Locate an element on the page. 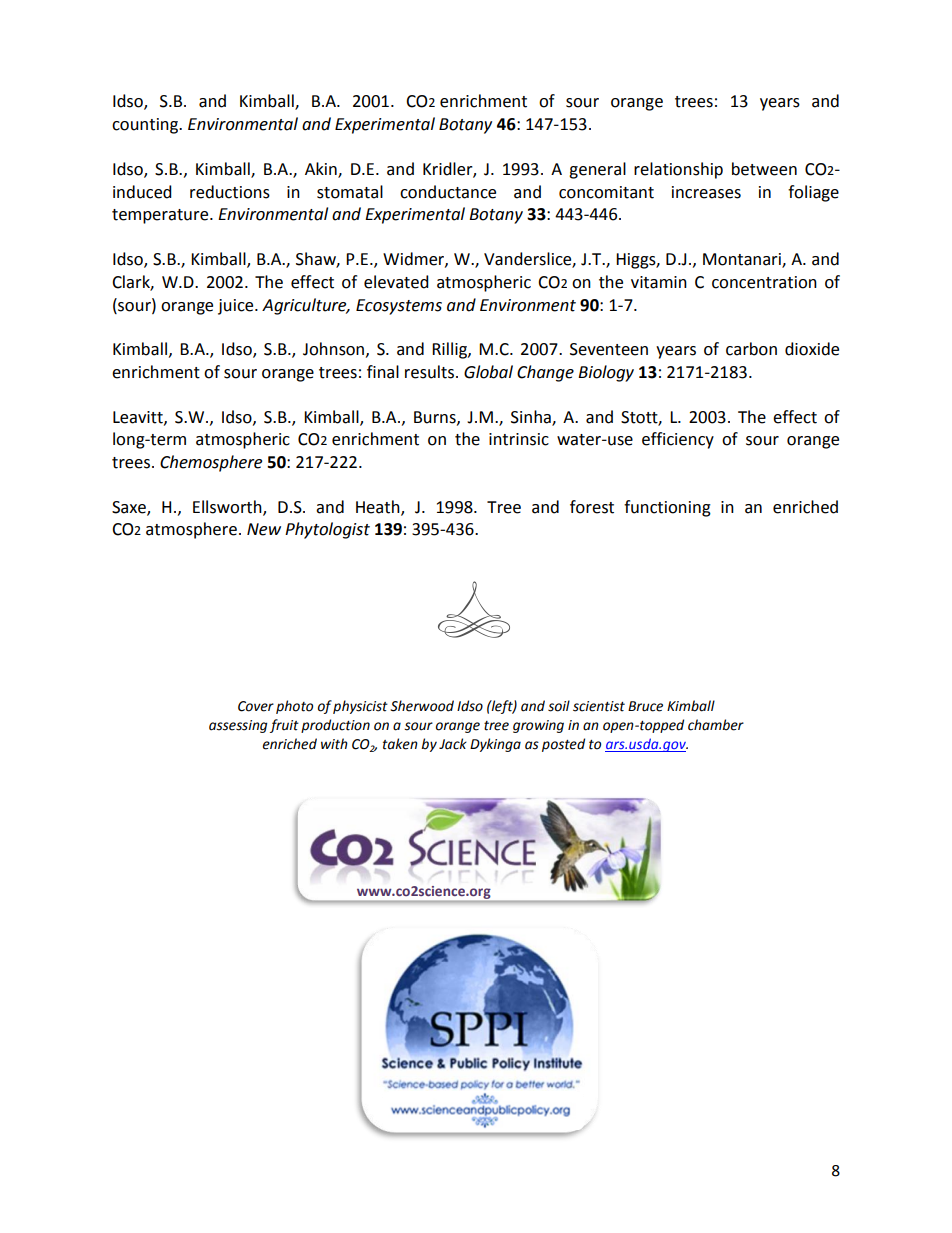 This image has height=1233, width=952. Heath is located at coordinates (379, 508).
